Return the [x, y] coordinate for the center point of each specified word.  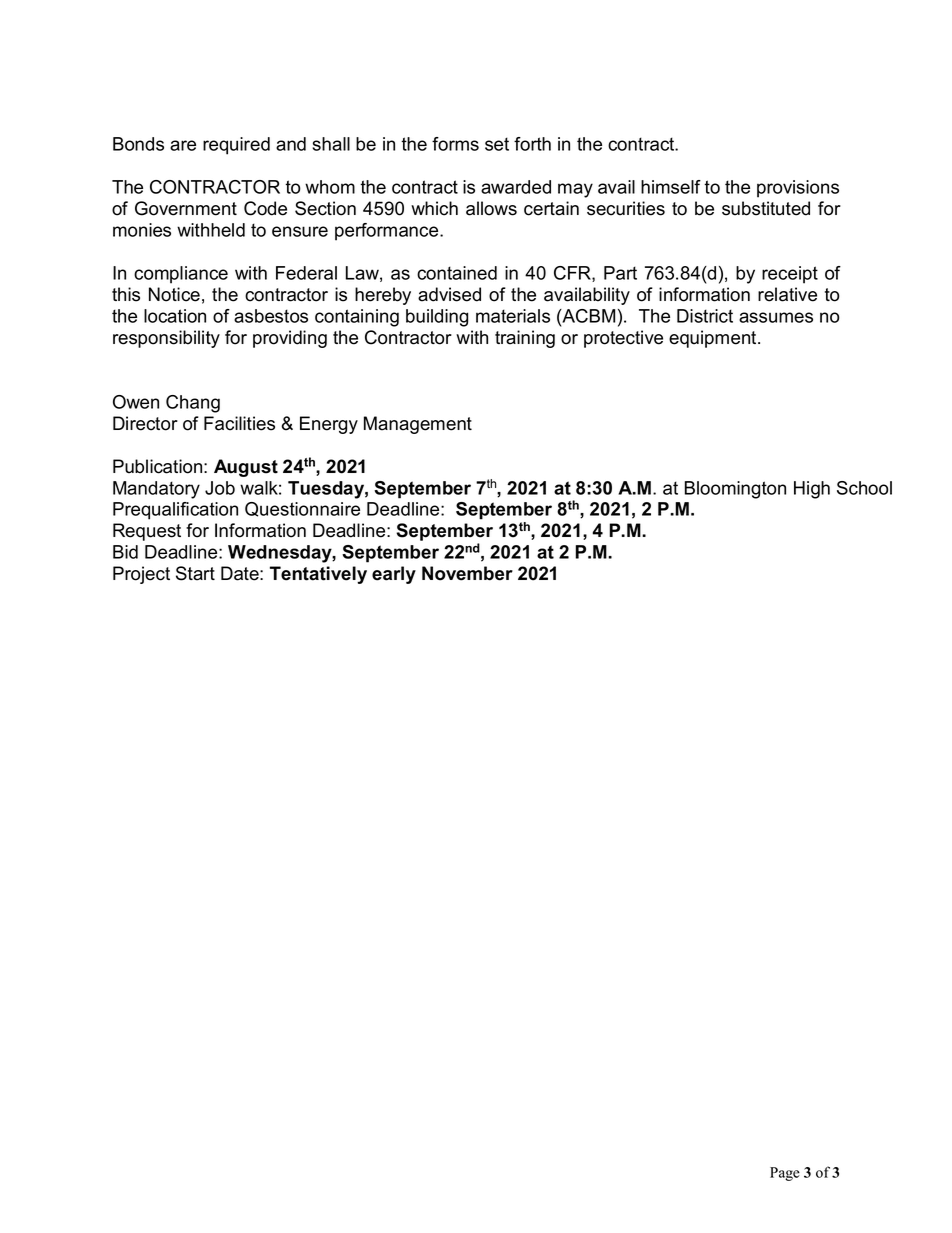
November [467, 573]
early [394, 575]
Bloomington [735, 490]
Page [785, 1174]
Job [220, 488]
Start [195, 573]
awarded [516, 187]
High [812, 490]
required [236, 146]
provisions [798, 189]
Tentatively [318, 575]
